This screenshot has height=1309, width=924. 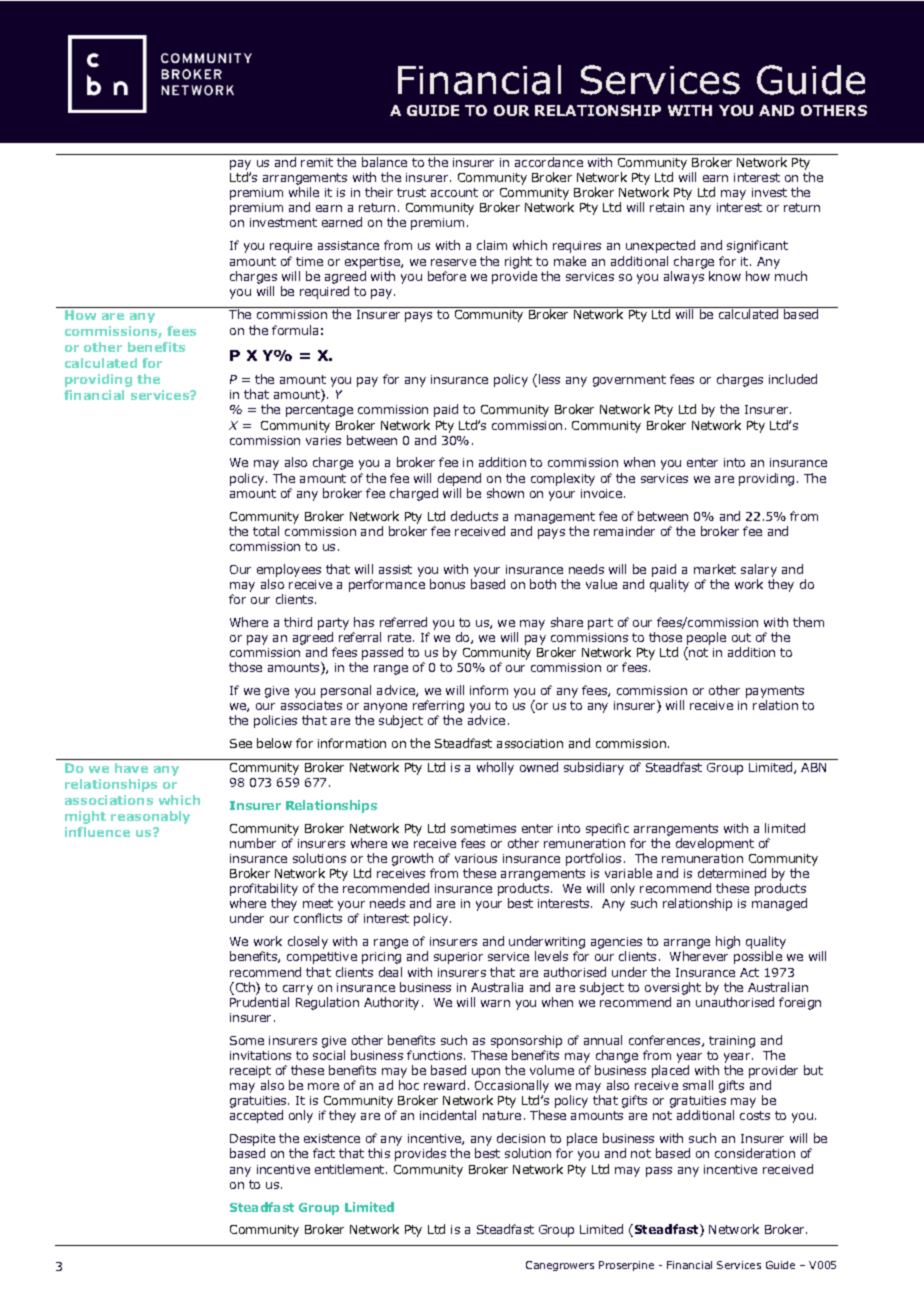 What do you see at coordinates (304, 192) in the screenshot?
I see `while` at bounding box center [304, 192].
